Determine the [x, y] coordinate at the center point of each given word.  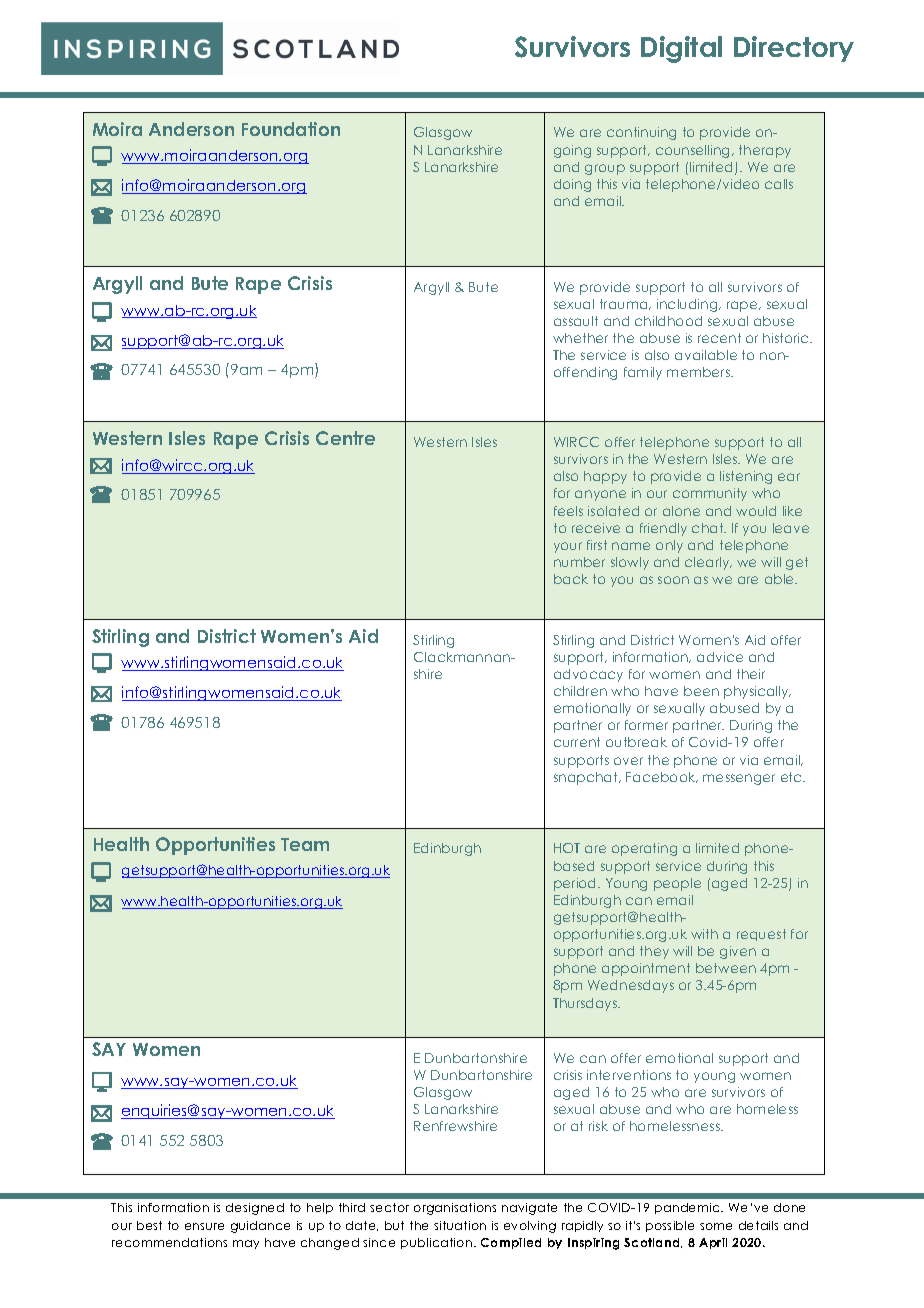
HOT [567, 848]
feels [568, 511]
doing [572, 185]
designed [255, 1209]
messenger [739, 779]
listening [746, 477]
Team [305, 844]
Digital [681, 49]
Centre [345, 438]
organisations [455, 1209]
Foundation [291, 129]
